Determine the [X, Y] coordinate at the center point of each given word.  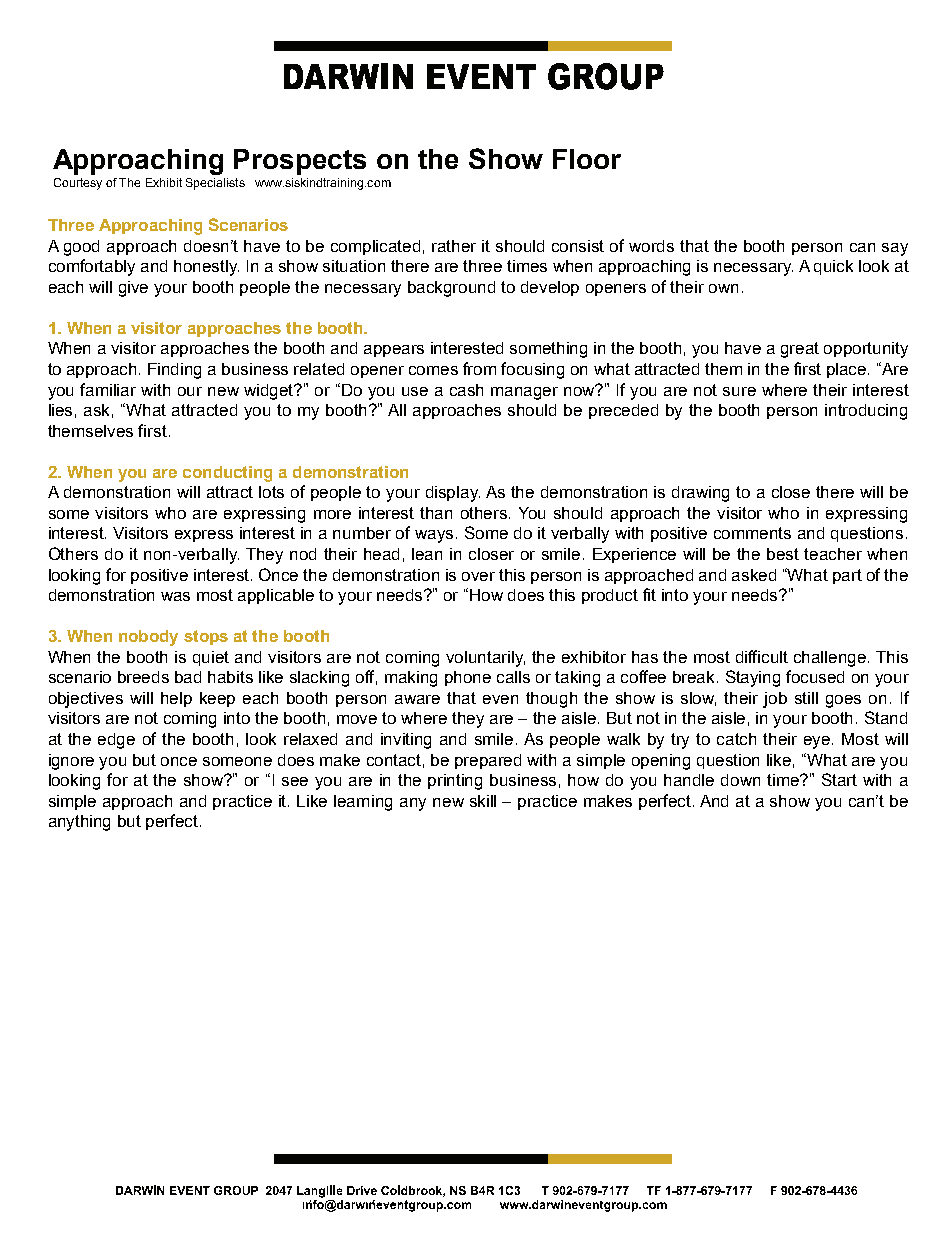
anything [79, 823]
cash [466, 390]
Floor [587, 159]
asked [754, 575]
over [478, 576]
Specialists [215, 184]
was [175, 596]
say [895, 249]
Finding [174, 371]
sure [739, 391]
